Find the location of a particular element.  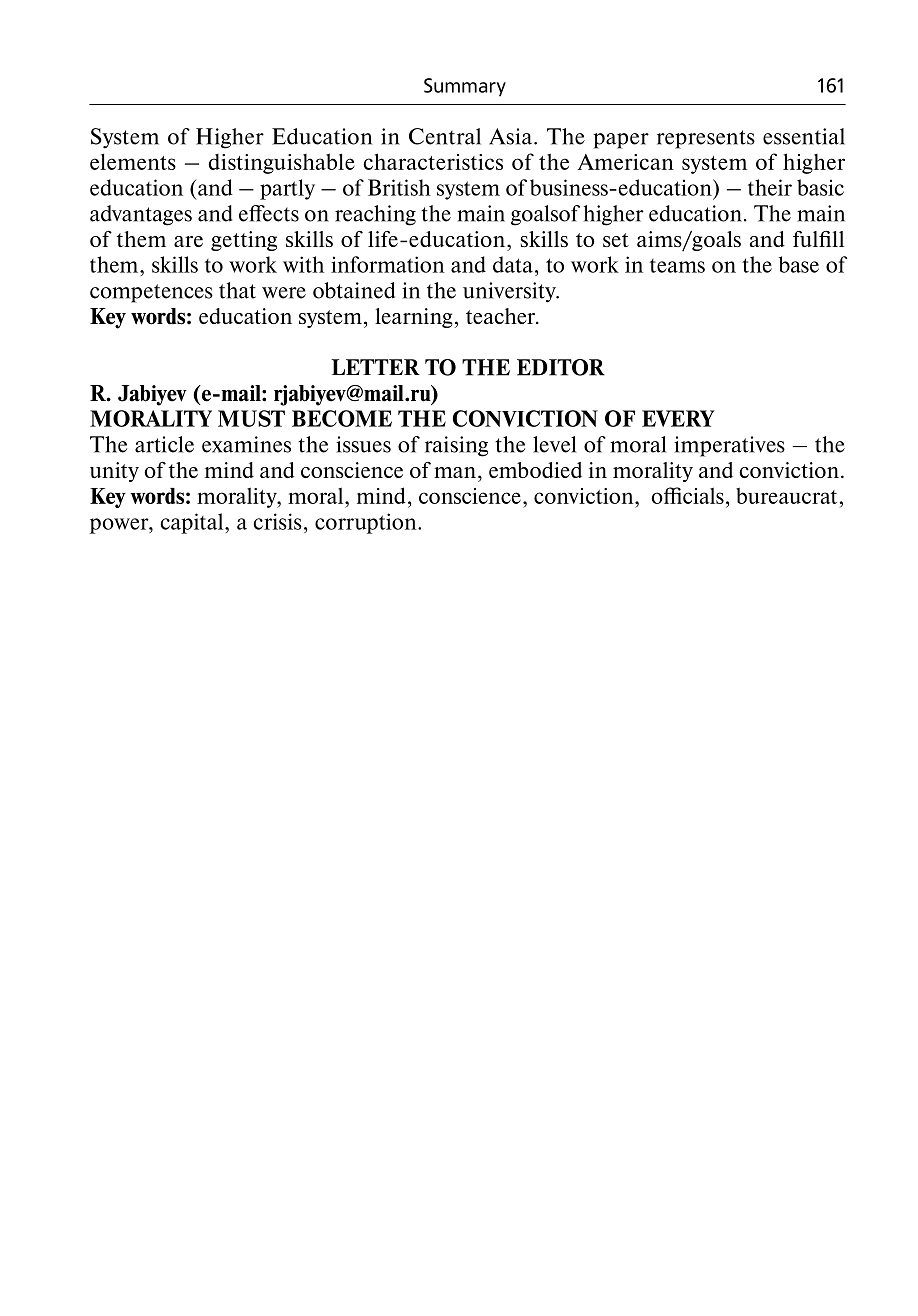

represents is located at coordinates (706, 139).
